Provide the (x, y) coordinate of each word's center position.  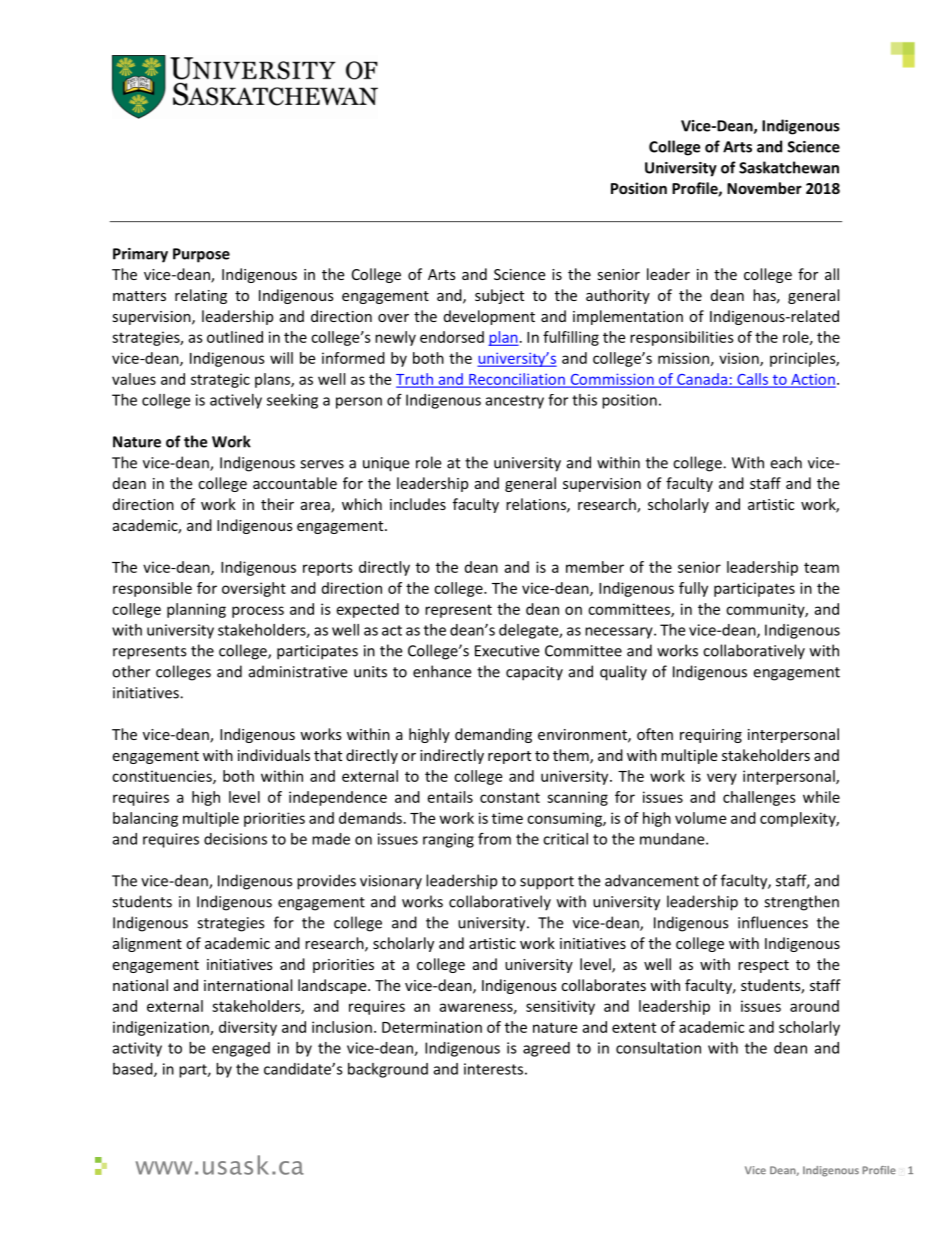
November (764, 188)
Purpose (201, 255)
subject (499, 296)
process (258, 612)
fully (693, 589)
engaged (241, 1049)
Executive (507, 651)
